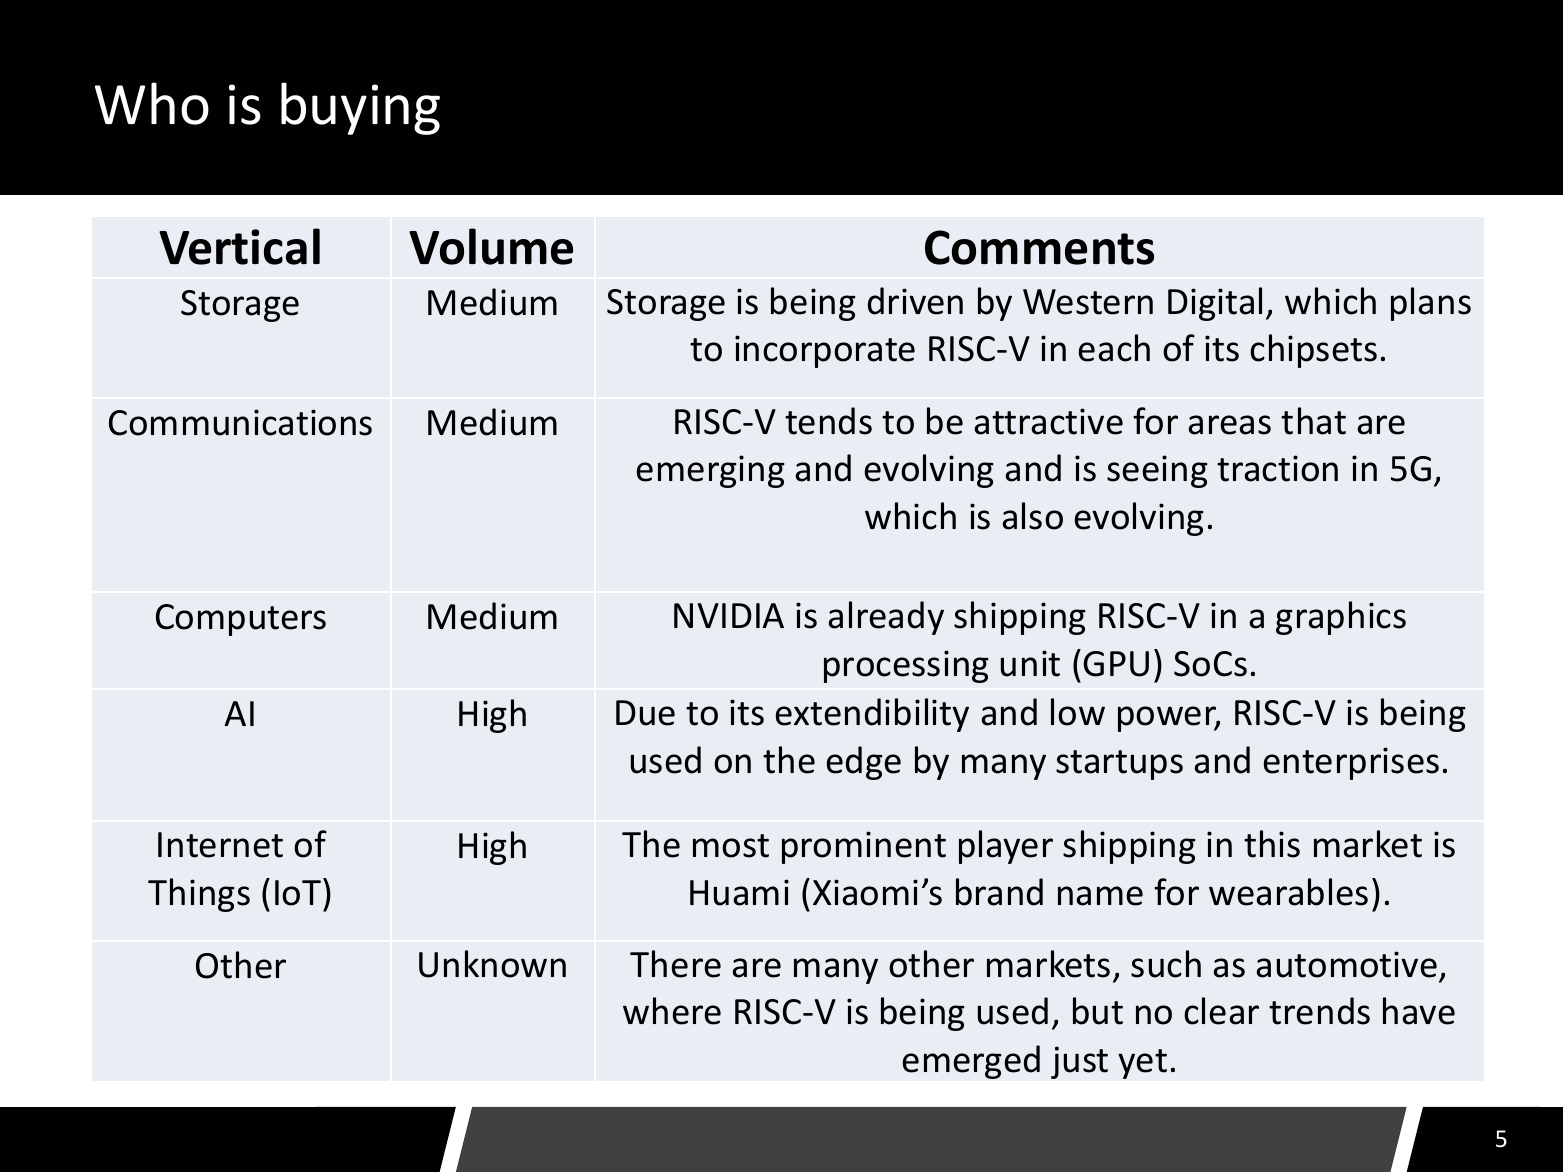 The height and width of the screenshot is (1172, 1563). Describe the element at coordinates (729, 615) in the screenshot. I see `NVIDIA` at that location.
